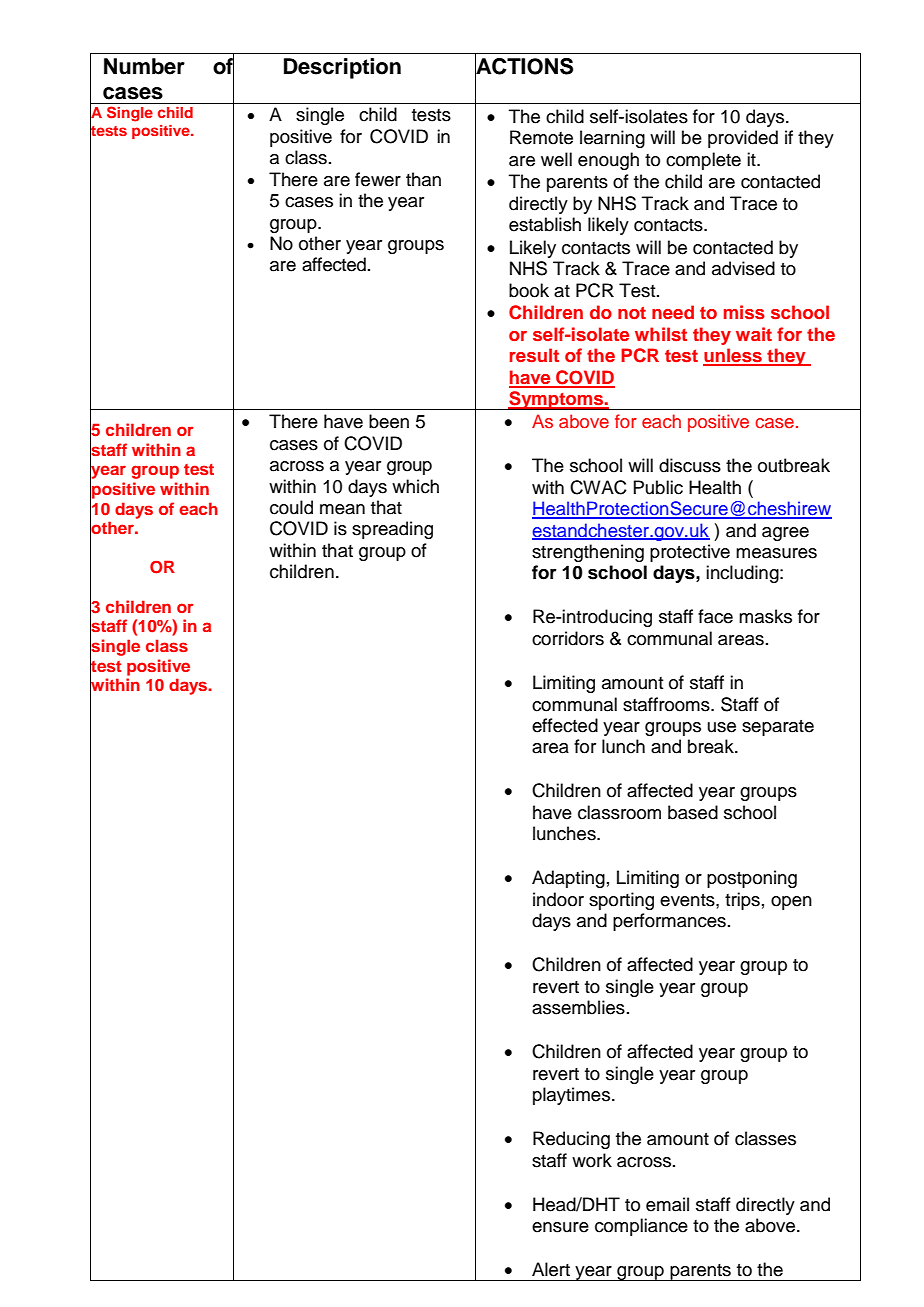  What do you see at coordinates (743, 139) in the image?
I see `provided` at bounding box center [743, 139].
